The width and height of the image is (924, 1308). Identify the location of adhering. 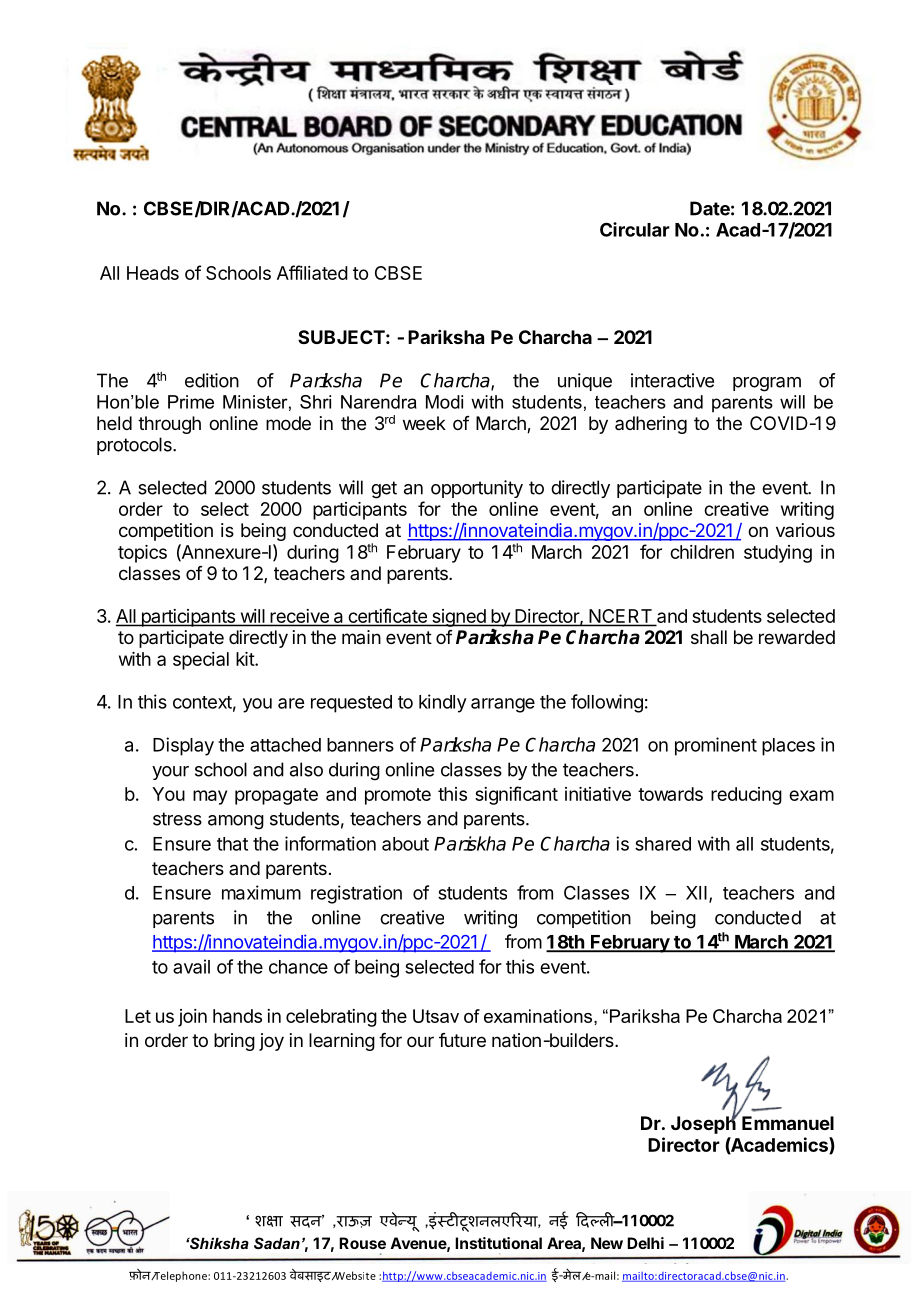
(651, 425).
